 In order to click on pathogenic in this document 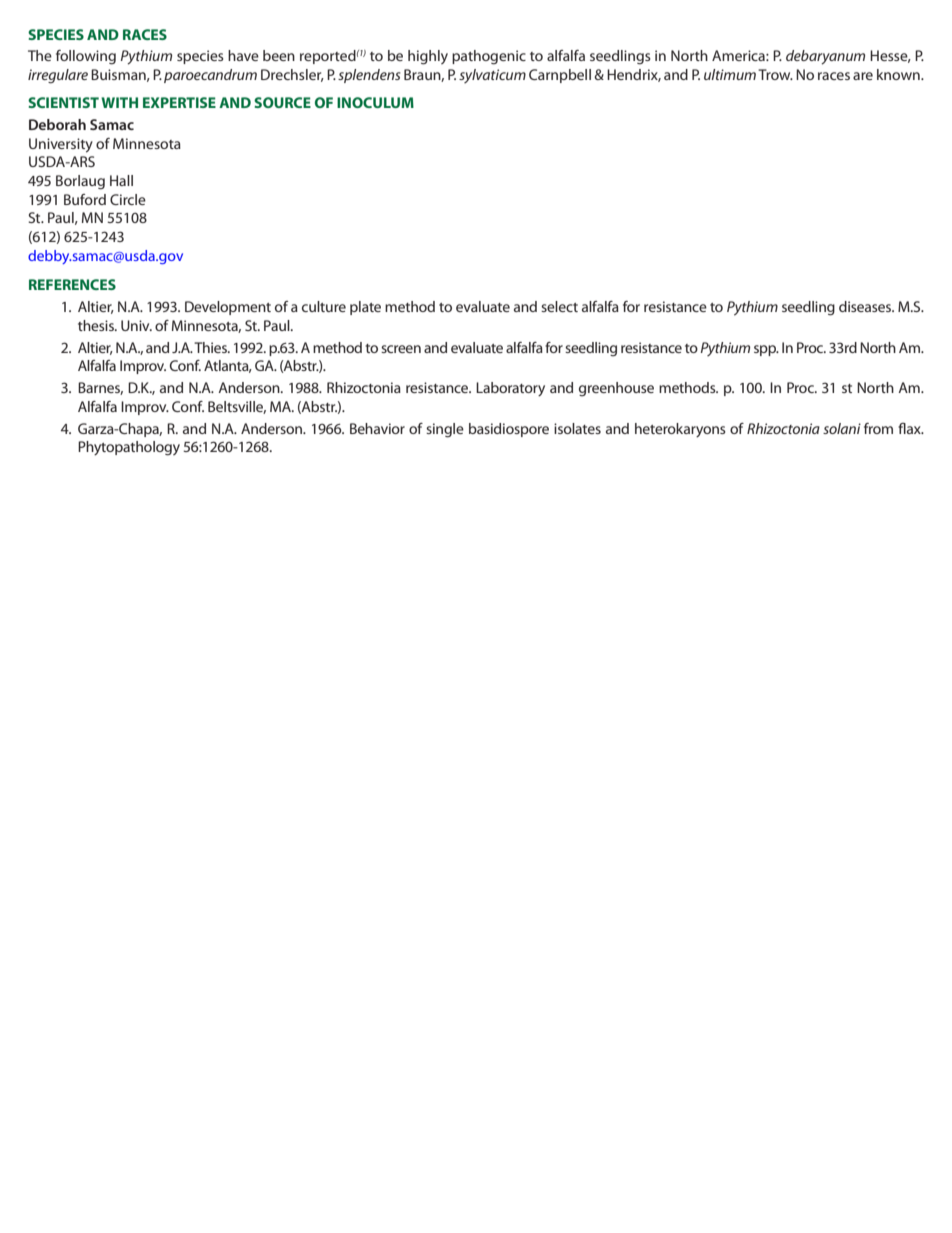, I will do `click(489, 57)`.
